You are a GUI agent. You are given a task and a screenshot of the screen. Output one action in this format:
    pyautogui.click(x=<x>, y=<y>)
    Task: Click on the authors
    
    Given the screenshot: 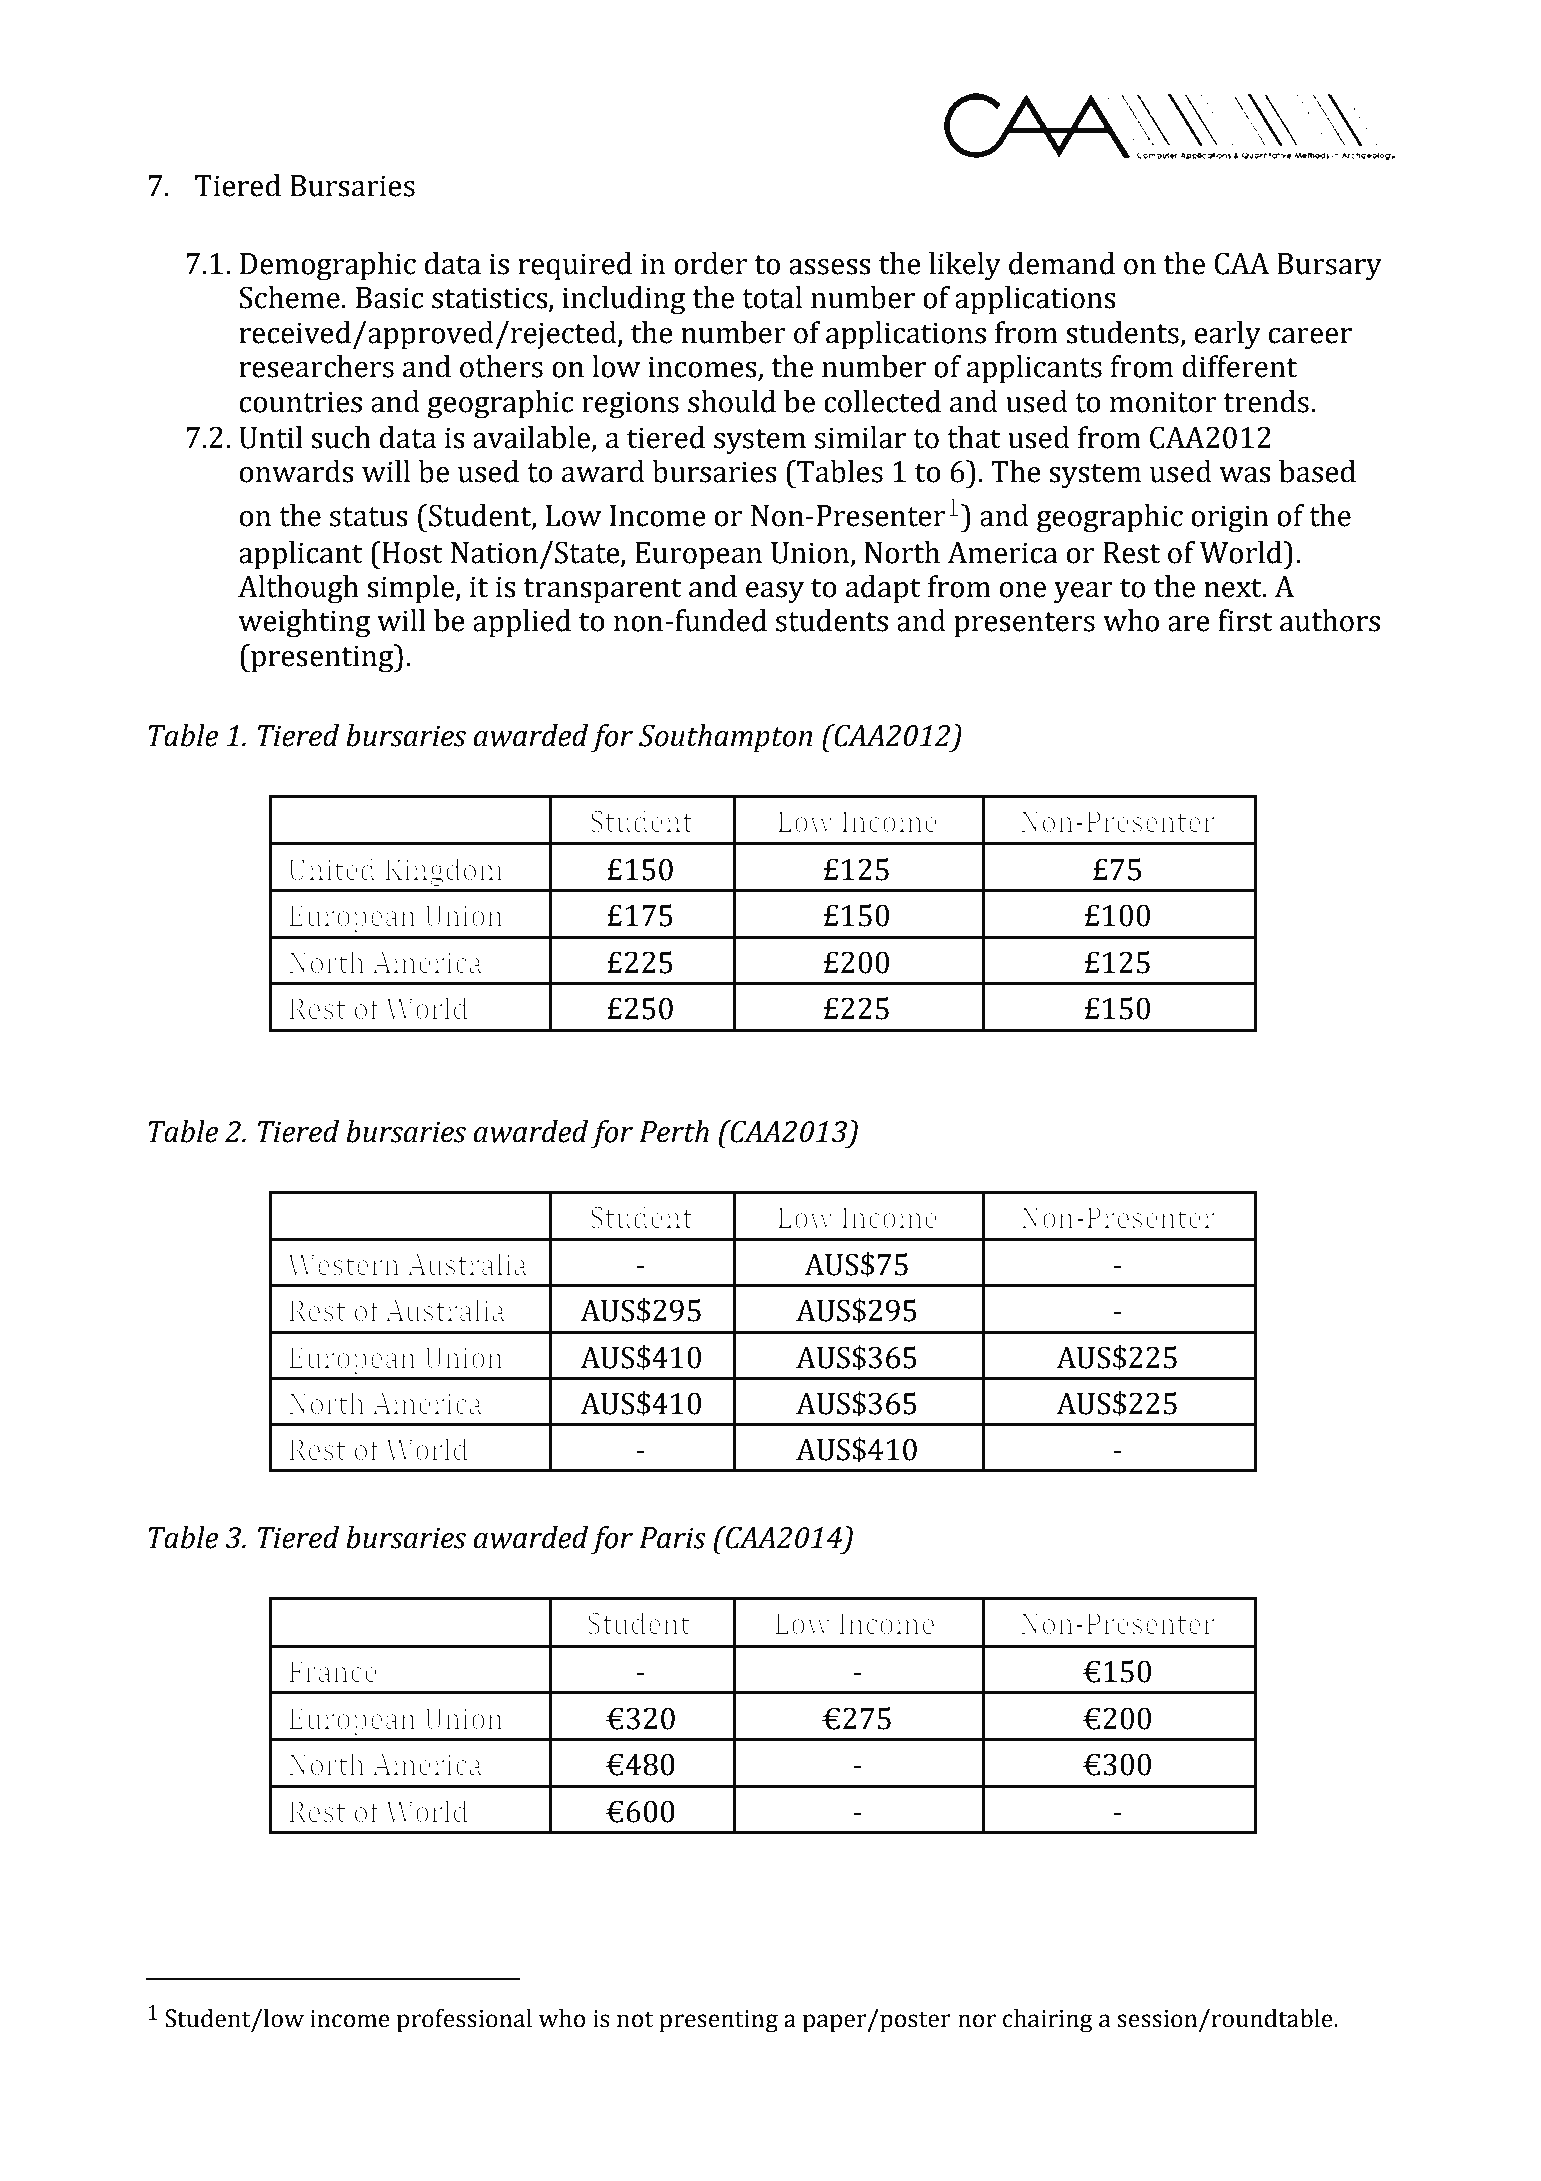 What is the action you would take?
    pyautogui.click(x=1330, y=620)
